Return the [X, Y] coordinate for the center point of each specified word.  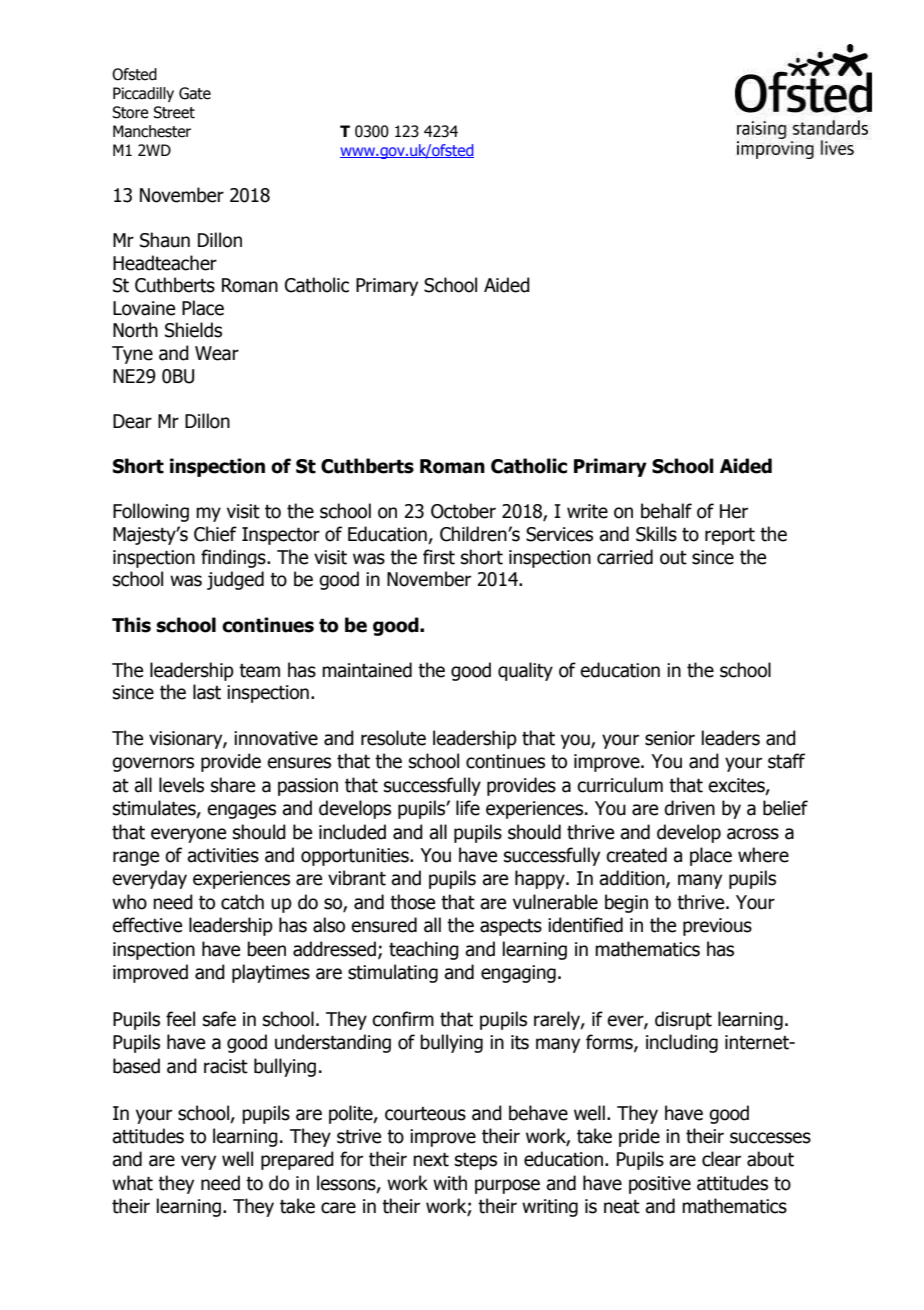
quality [525, 671]
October [463, 511]
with [450, 1183]
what [132, 1183]
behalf [666, 511]
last [207, 692]
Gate [195, 93]
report [730, 536]
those [412, 902]
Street [174, 112]
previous [717, 927]
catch [242, 902]
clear [721, 1159]
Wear [217, 353]
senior [670, 738]
